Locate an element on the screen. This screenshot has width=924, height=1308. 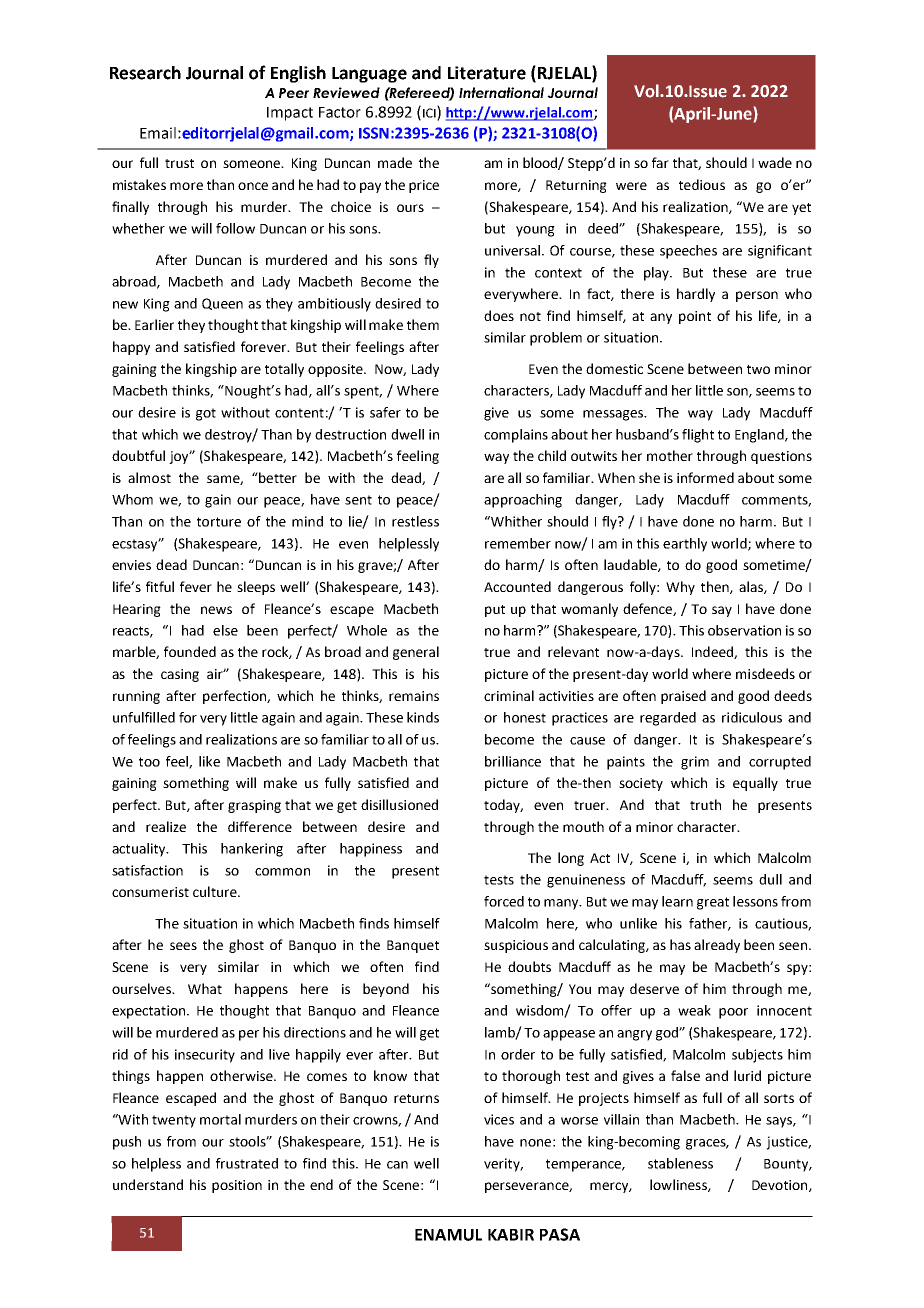
position is located at coordinates (237, 1186).
